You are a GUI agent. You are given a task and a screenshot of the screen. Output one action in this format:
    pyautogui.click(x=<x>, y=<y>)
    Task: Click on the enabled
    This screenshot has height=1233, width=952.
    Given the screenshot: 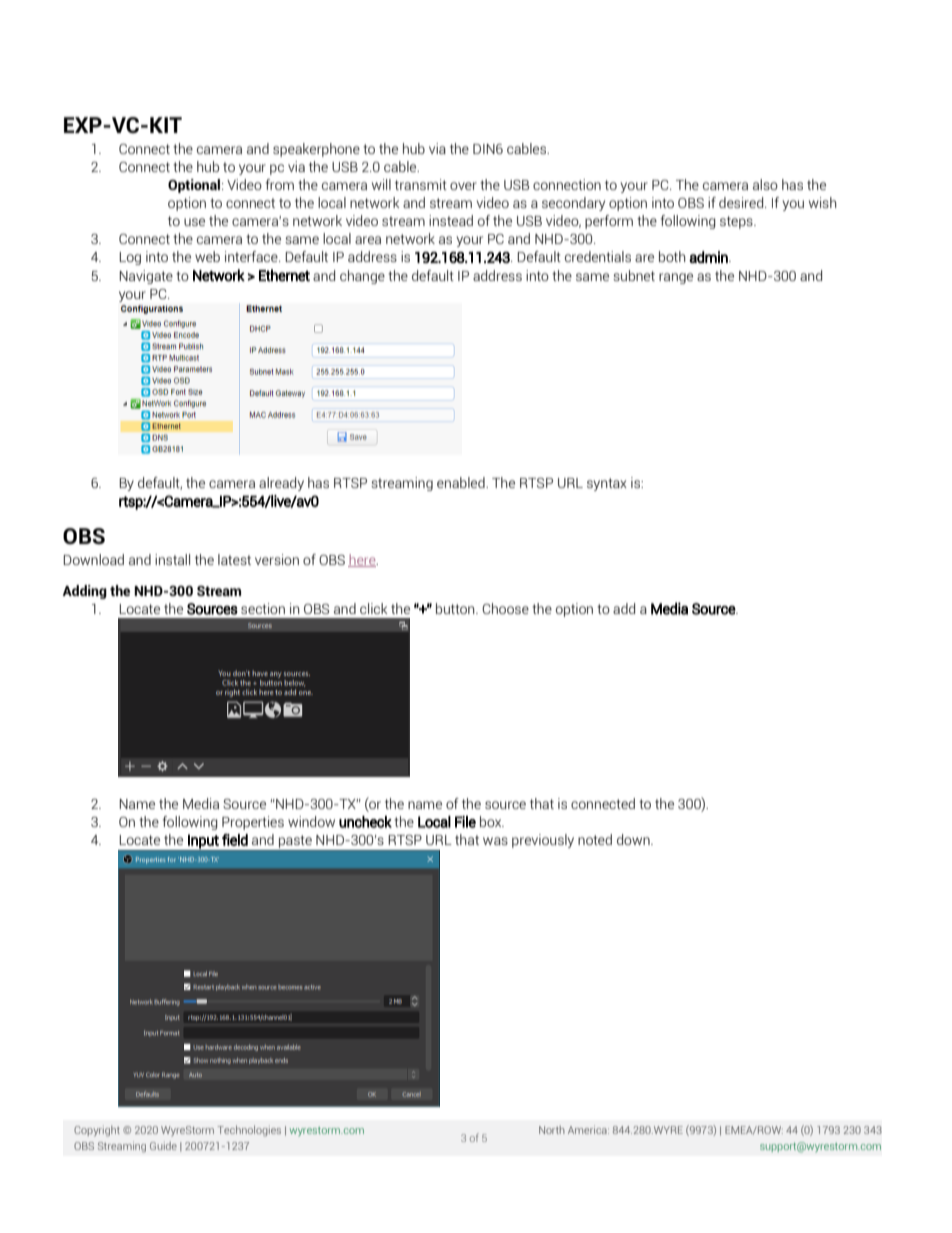 What is the action you would take?
    pyautogui.click(x=462, y=482)
